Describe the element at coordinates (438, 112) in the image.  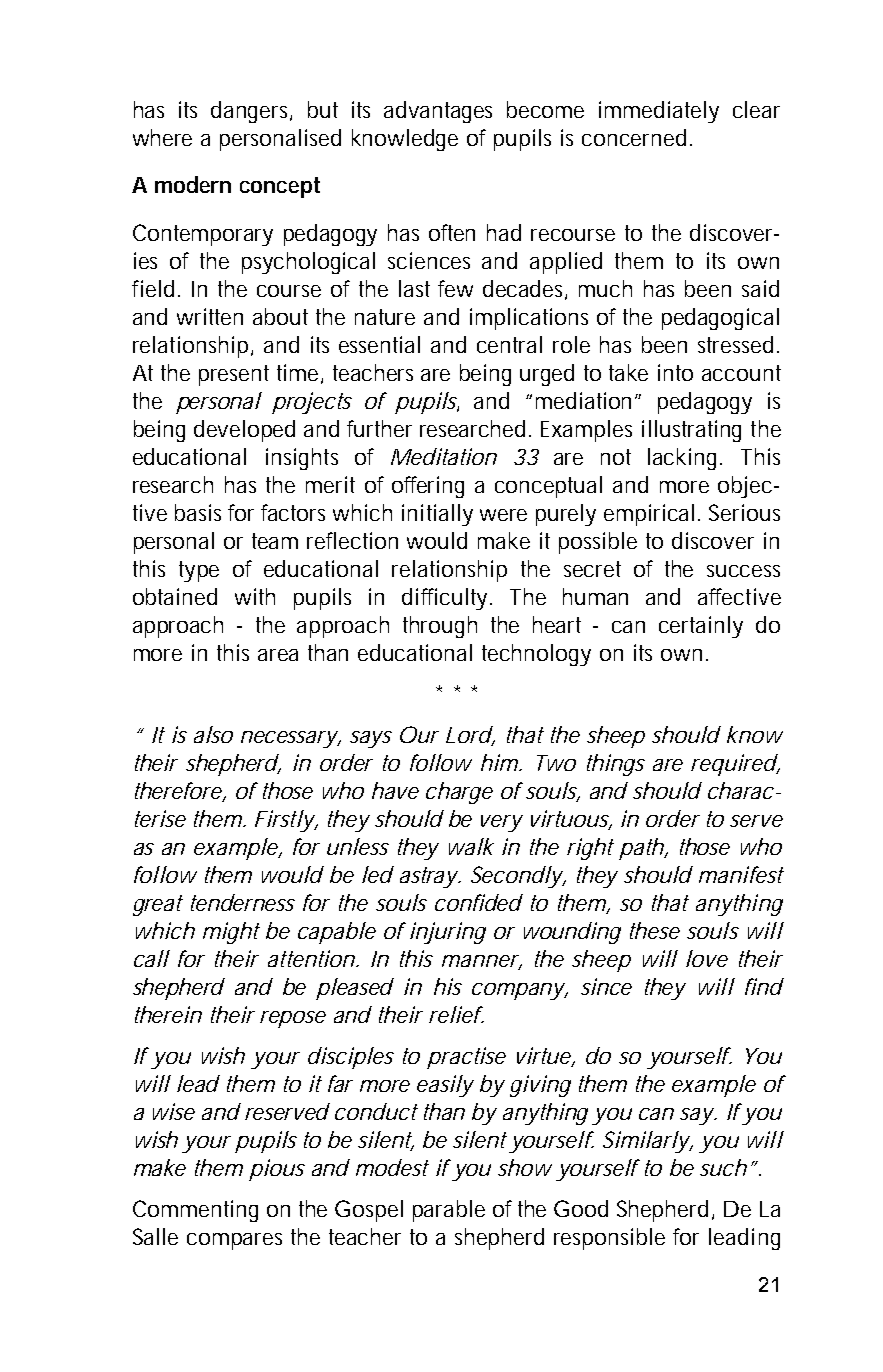
I see `advantages` at that location.
